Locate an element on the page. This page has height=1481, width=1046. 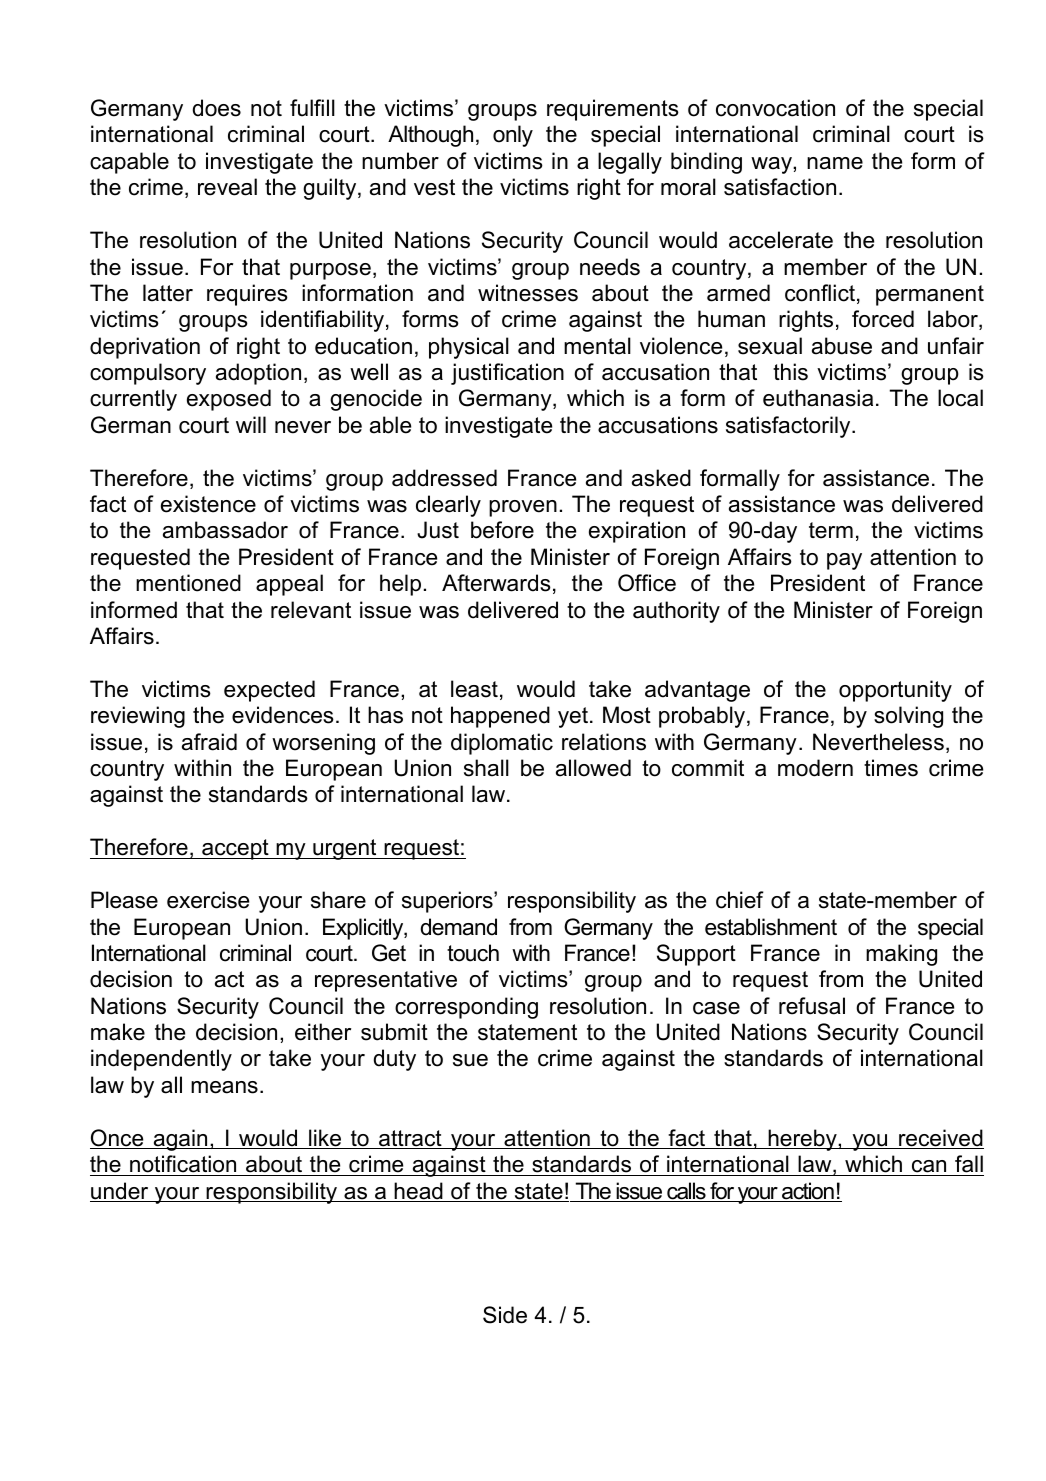
notification is located at coordinates (183, 1164).
